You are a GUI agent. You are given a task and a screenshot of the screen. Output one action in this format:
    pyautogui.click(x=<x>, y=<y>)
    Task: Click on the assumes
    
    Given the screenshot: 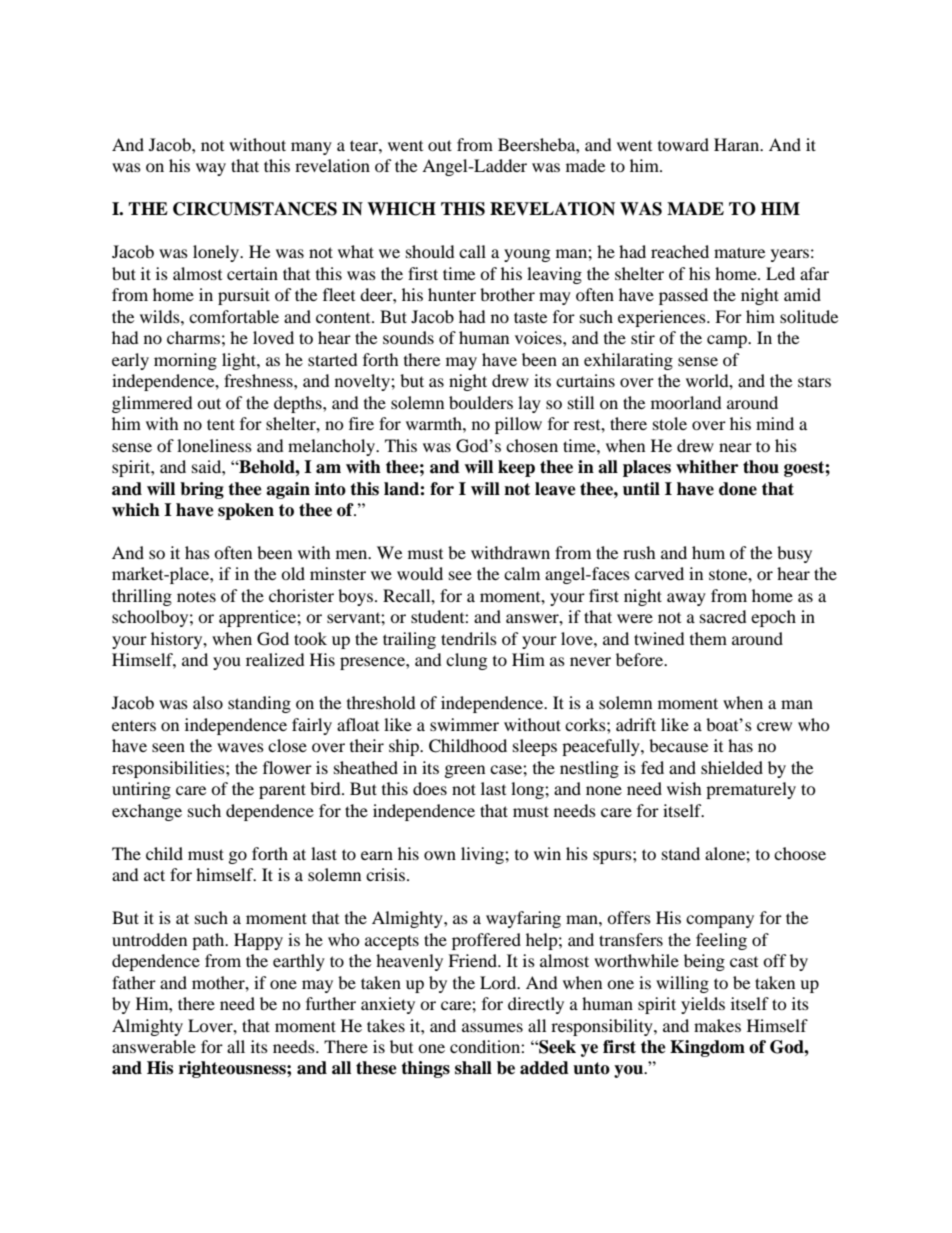 What is the action you would take?
    pyautogui.click(x=492, y=1027)
